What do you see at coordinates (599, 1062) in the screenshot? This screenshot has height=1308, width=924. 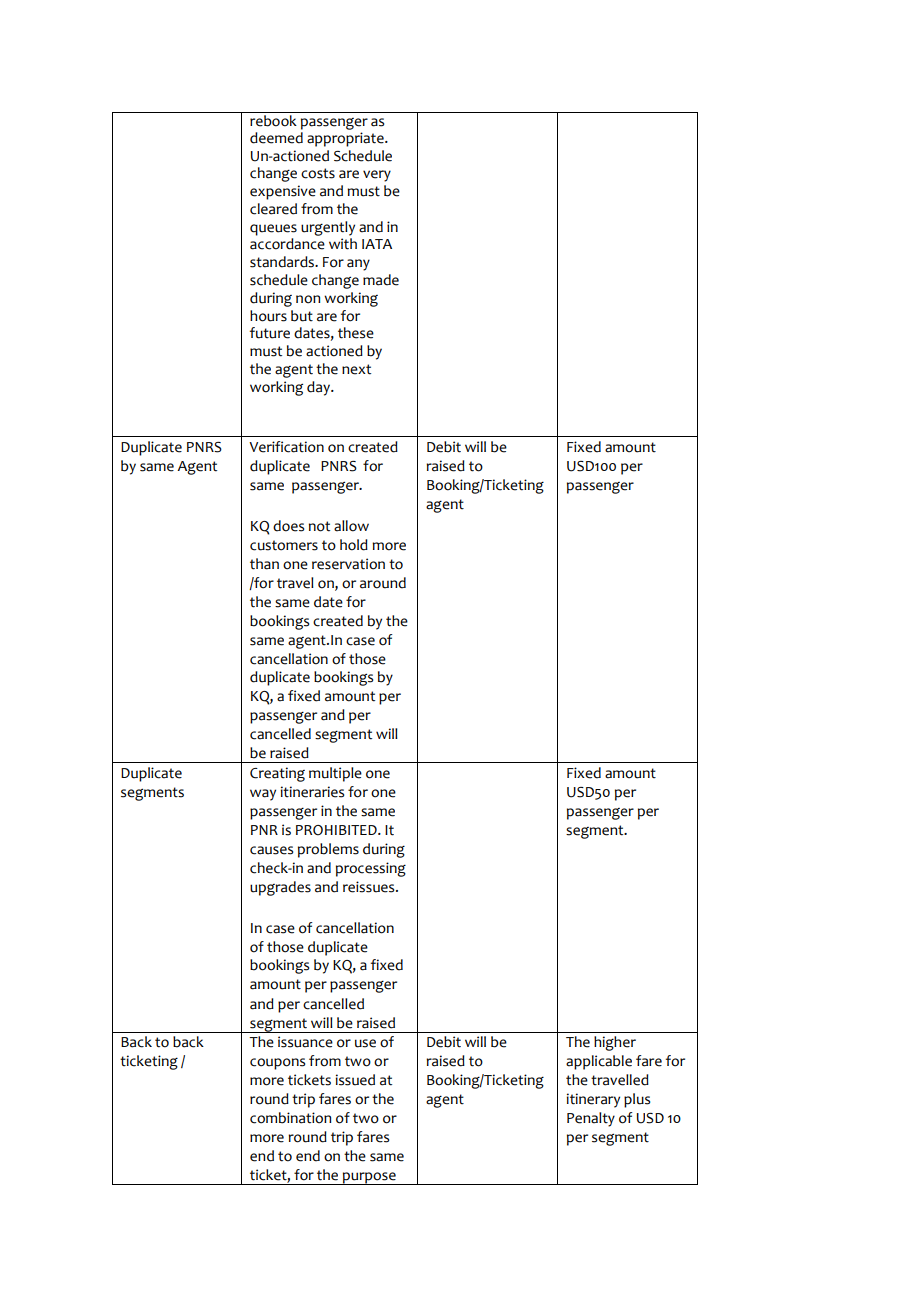 I see `applicable` at bounding box center [599, 1062].
